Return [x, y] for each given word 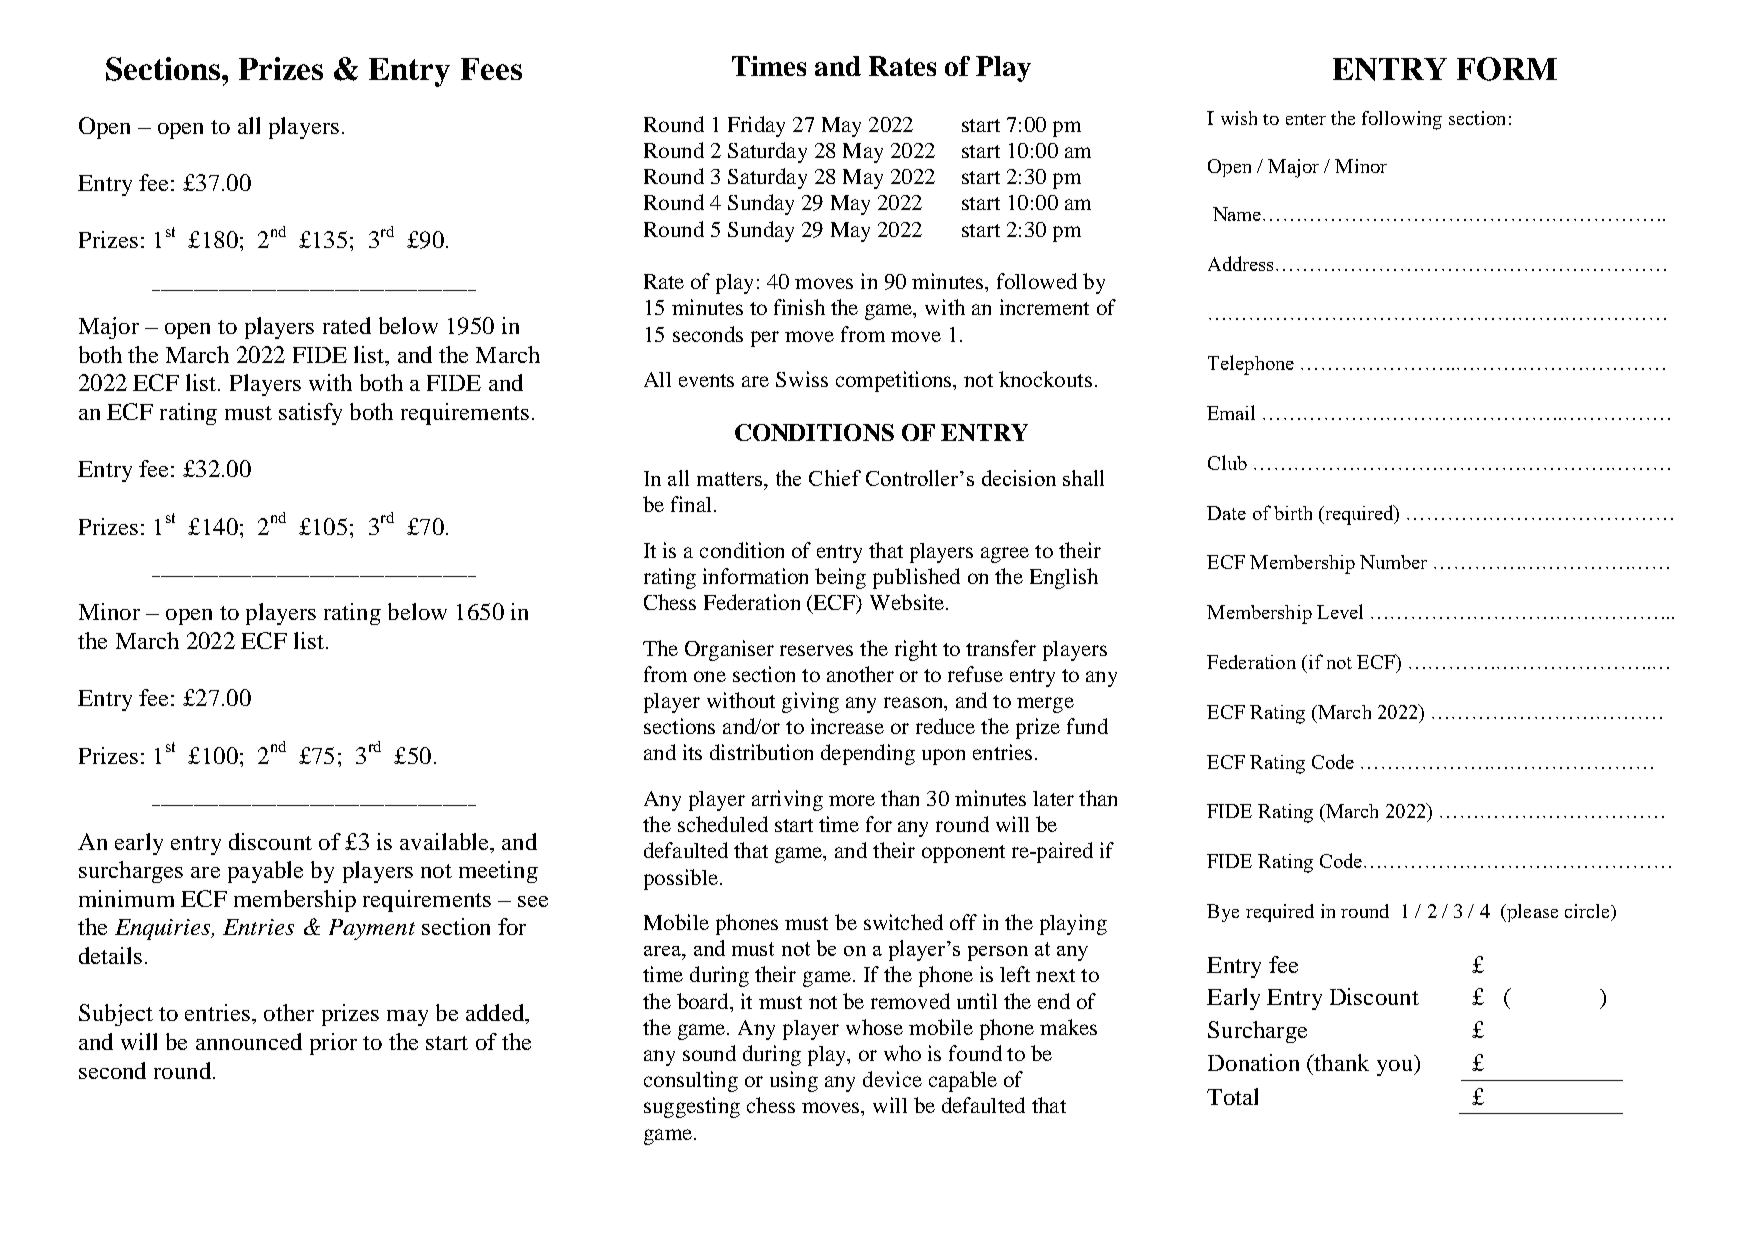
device [892, 1079]
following [1402, 120]
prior [333, 1044]
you [1396, 1068]
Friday [756, 126]
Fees [491, 69]
